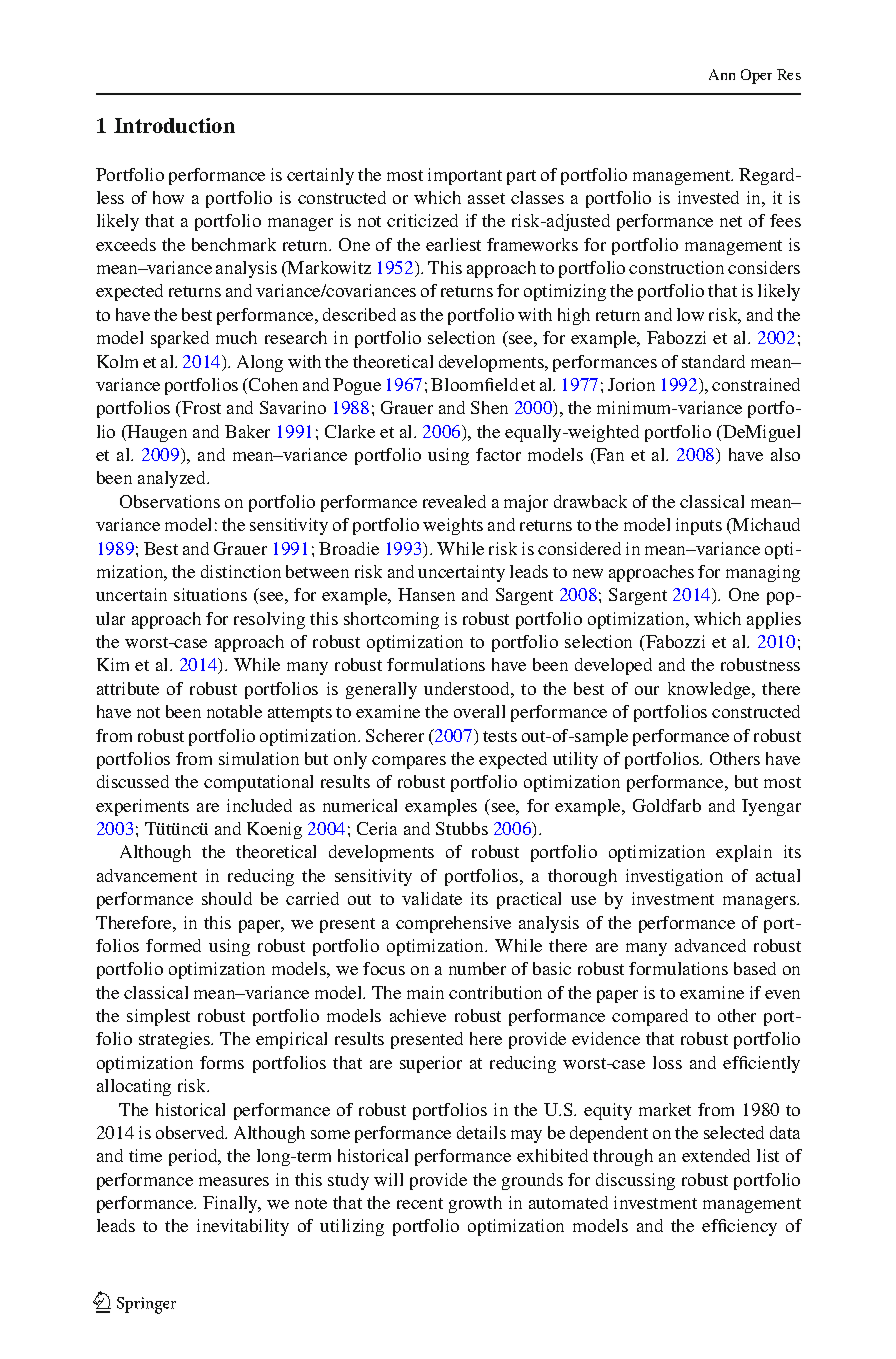  I want to click on shortcoming, so click(391, 620).
